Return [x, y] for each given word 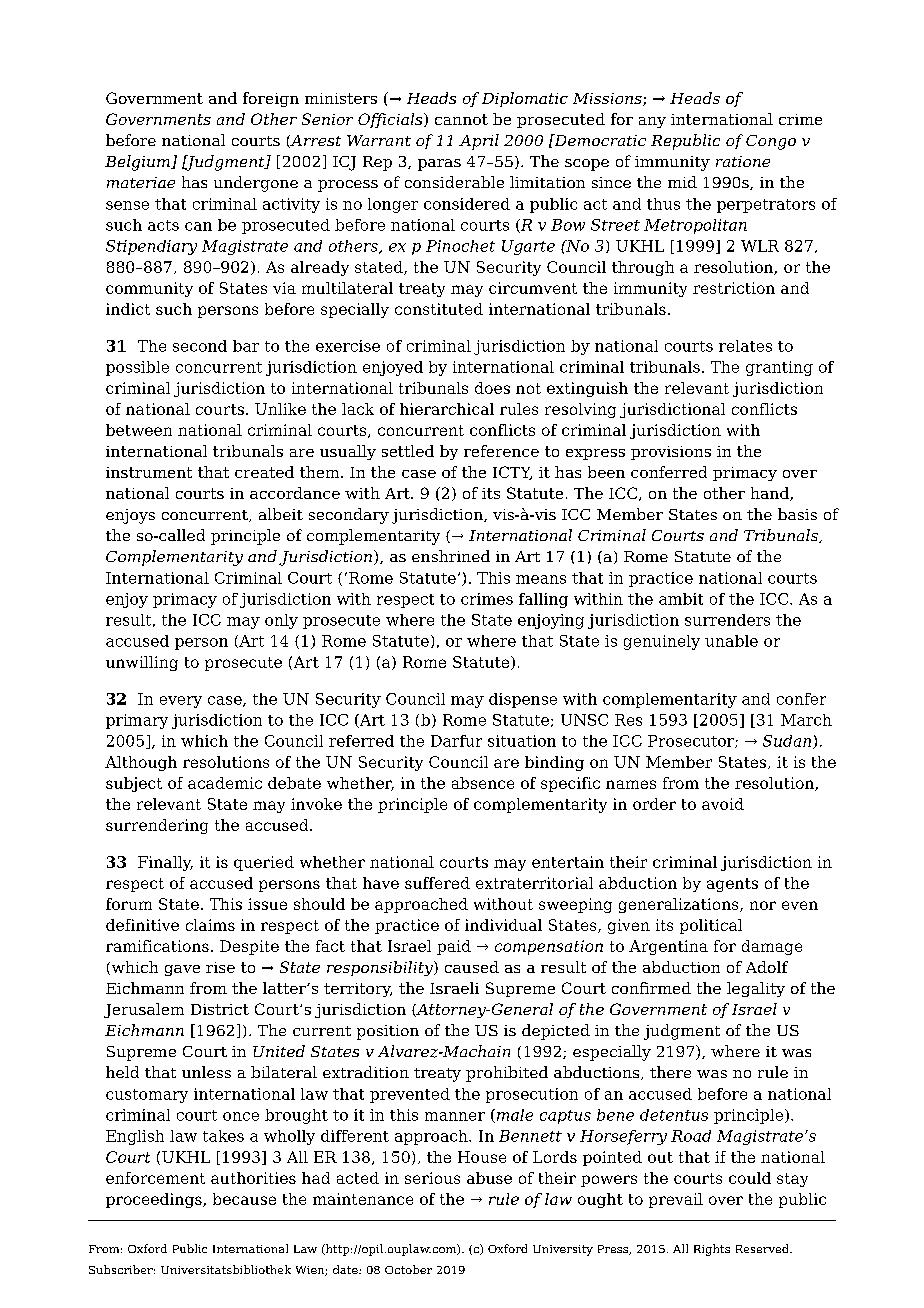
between [139, 430]
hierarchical [447, 409]
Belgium [138, 163]
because [244, 1199]
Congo [771, 142]
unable [731, 641]
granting [779, 368]
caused [472, 967]
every [181, 702]
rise [220, 967]
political [711, 926]
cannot [461, 119]
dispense [523, 700]
